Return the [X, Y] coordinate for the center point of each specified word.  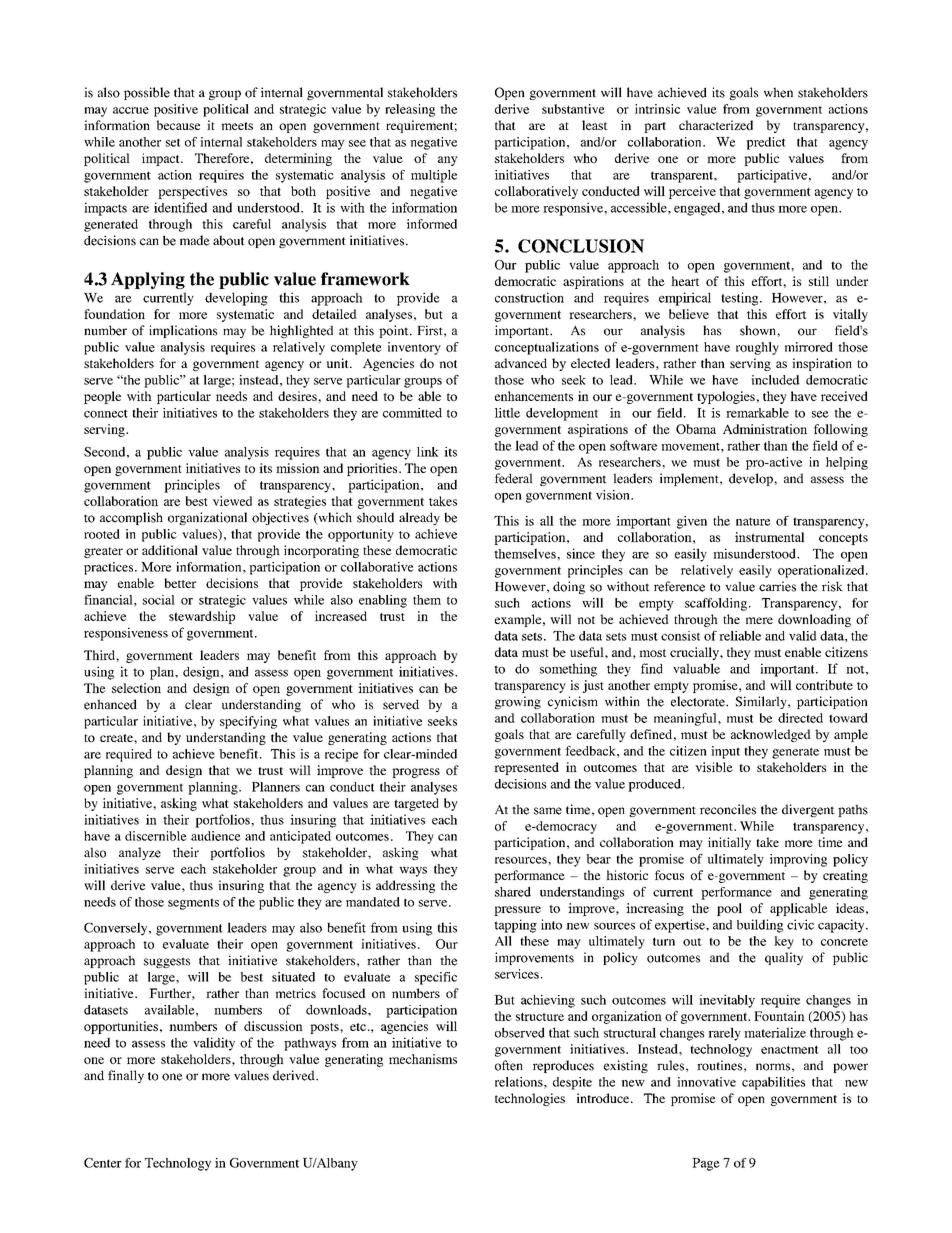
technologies [530, 1099]
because [178, 125]
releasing [410, 110]
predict [766, 143]
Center [103, 1163]
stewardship [202, 617]
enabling [383, 601]
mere [759, 620]
